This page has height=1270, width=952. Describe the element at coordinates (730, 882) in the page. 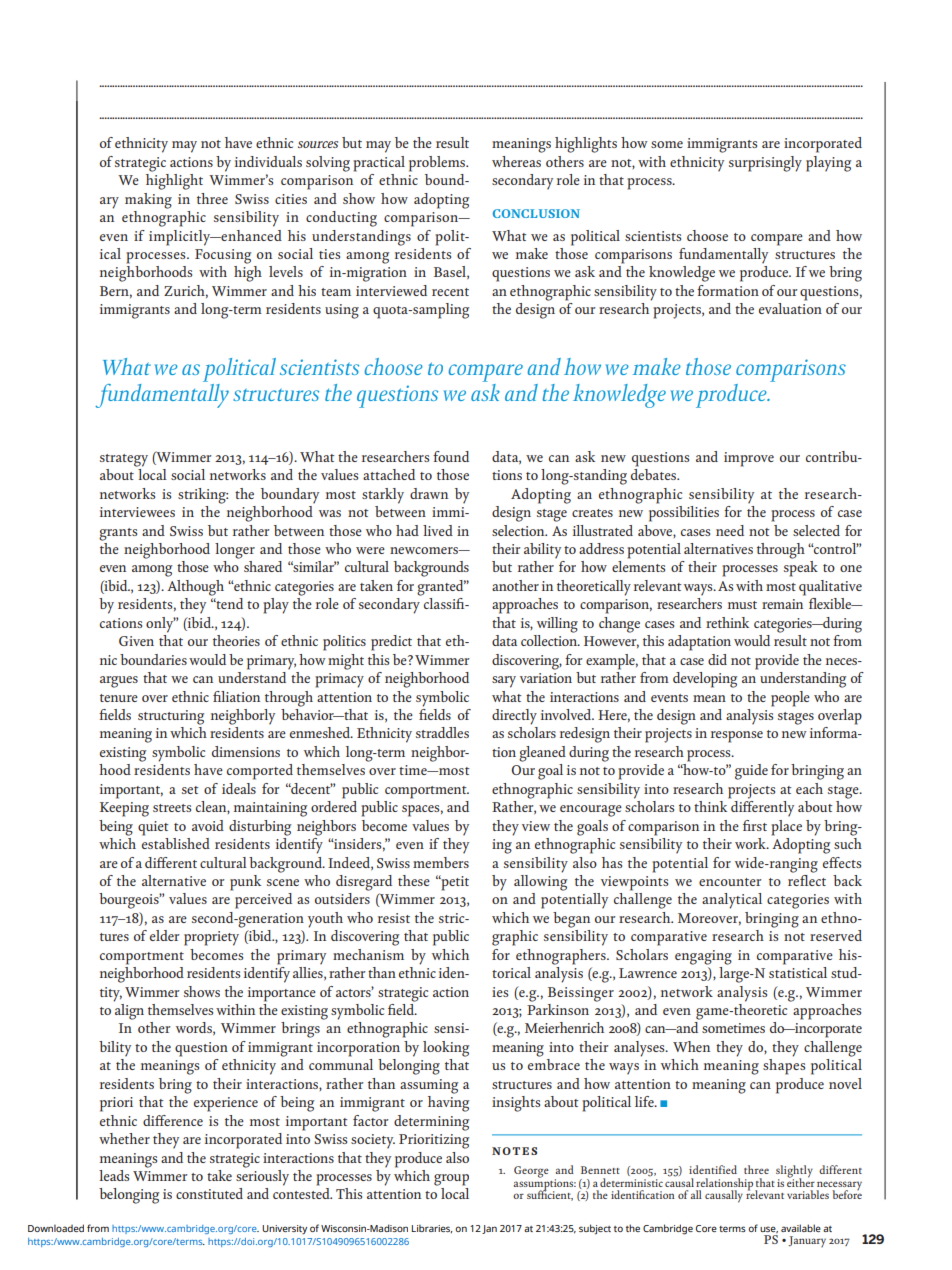

I see `encounter` at that location.
